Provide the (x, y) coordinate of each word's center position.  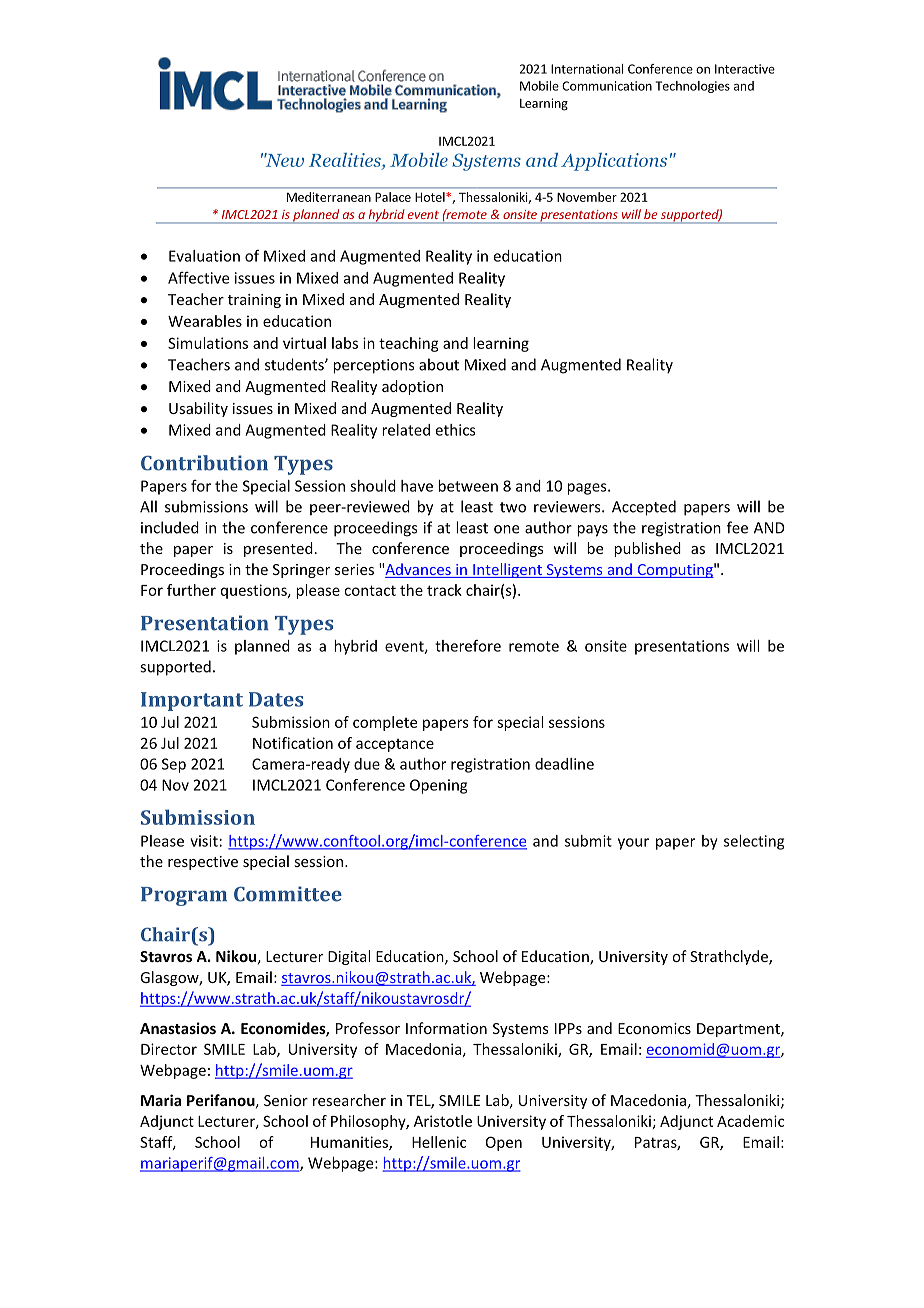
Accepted (644, 508)
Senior (286, 1100)
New (284, 160)
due (367, 764)
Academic (750, 1121)
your (633, 844)
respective (203, 863)
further (191, 590)
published (647, 549)
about (439, 364)
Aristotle (443, 1121)
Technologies (692, 87)
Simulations (208, 343)
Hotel (431, 197)
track (444, 590)
